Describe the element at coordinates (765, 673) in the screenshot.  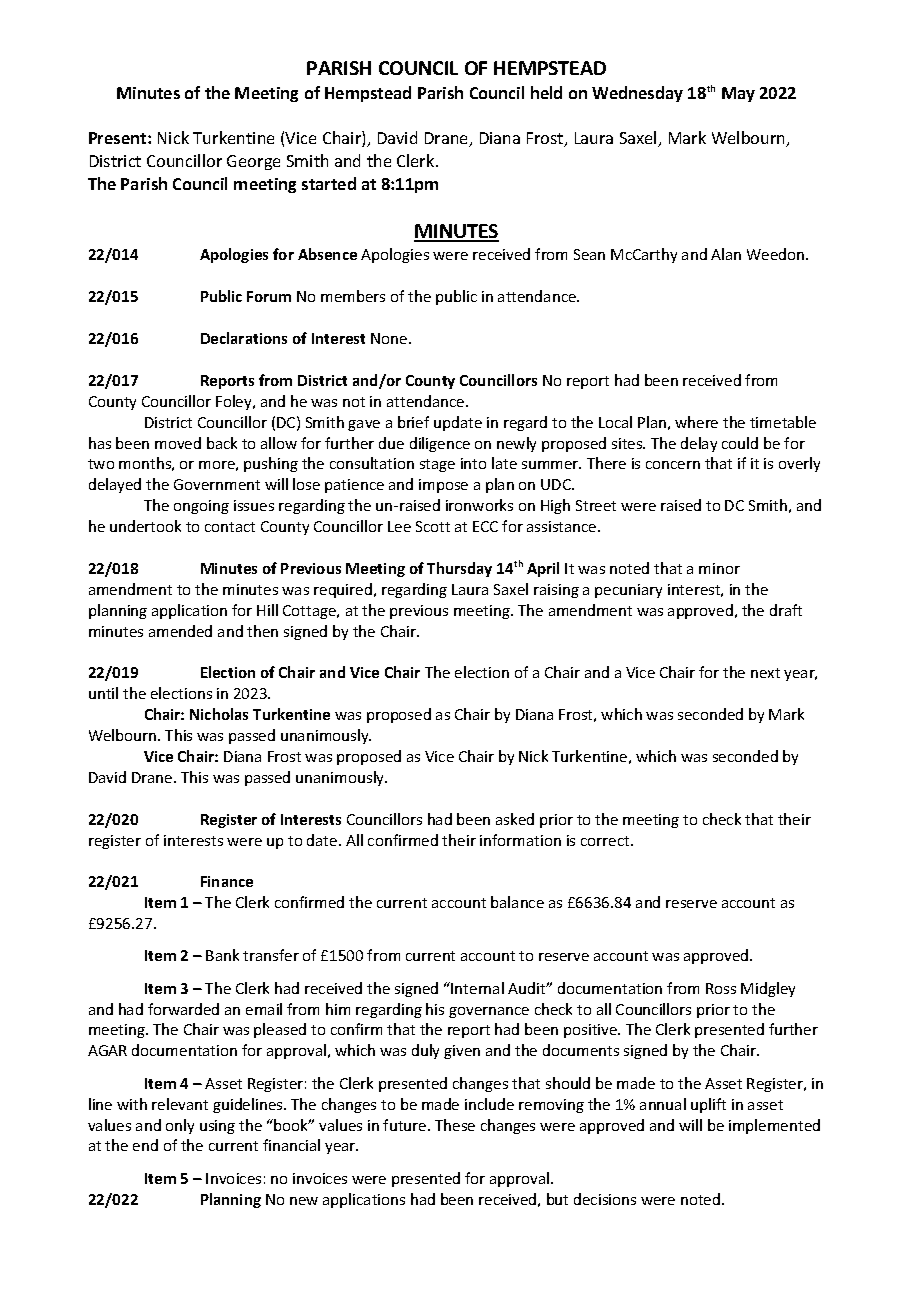
I see `next` at that location.
